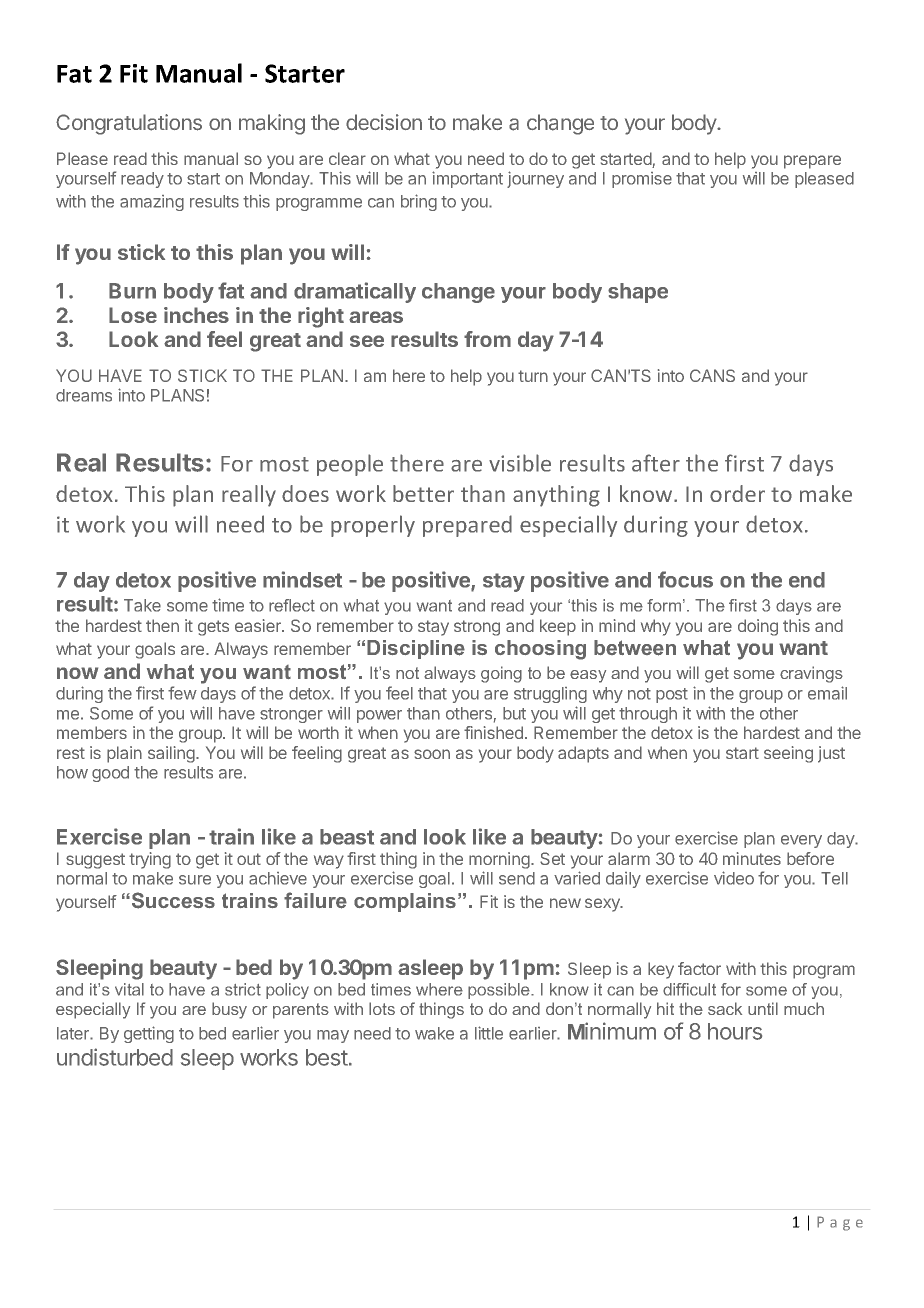  Describe the element at coordinates (642, 180) in the document. I see `promise` at that location.
